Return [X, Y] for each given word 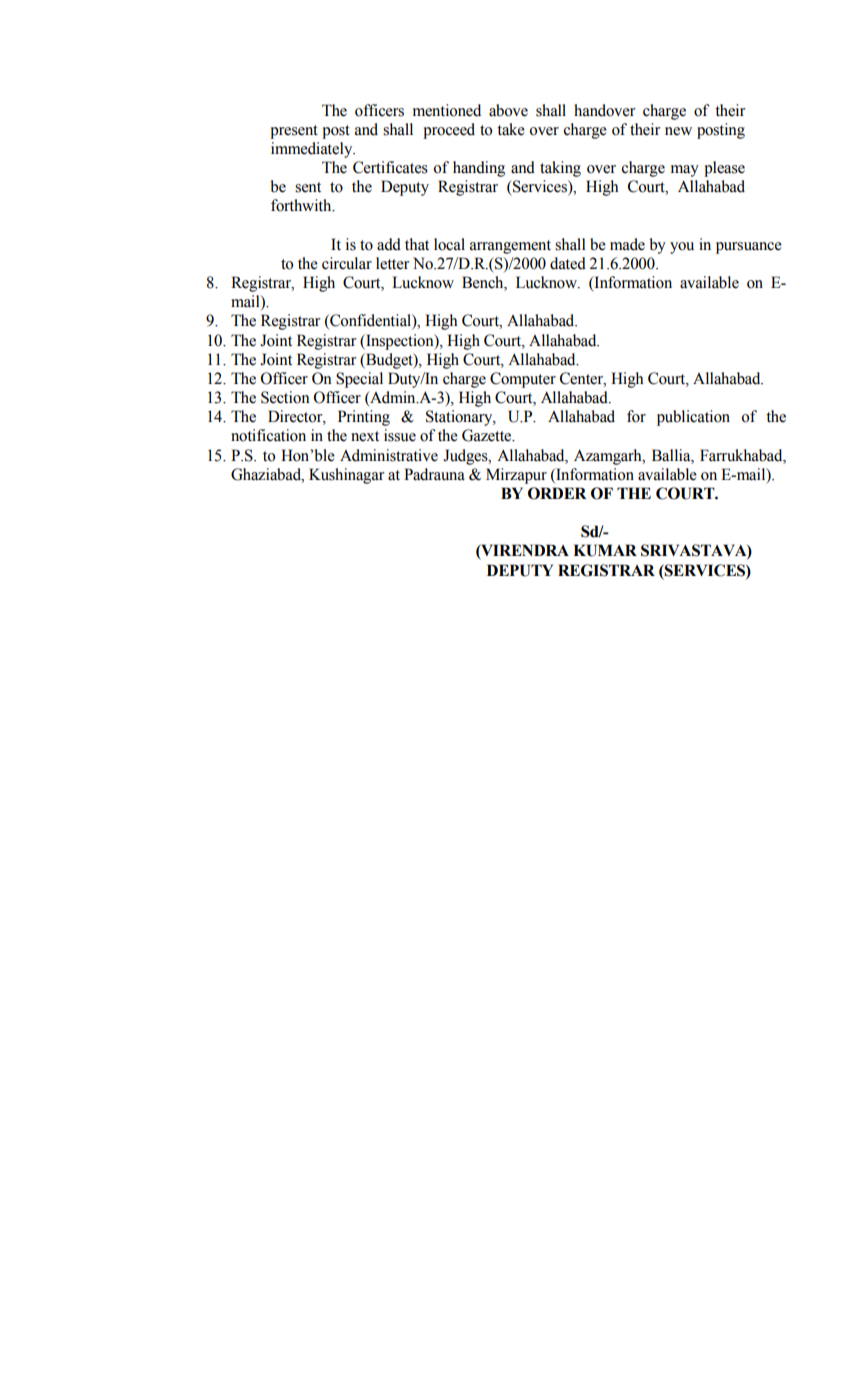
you [682, 248]
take [511, 129]
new [678, 131]
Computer [523, 380]
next [365, 436]
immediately [313, 150]
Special [359, 380]
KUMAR [605, 550]
